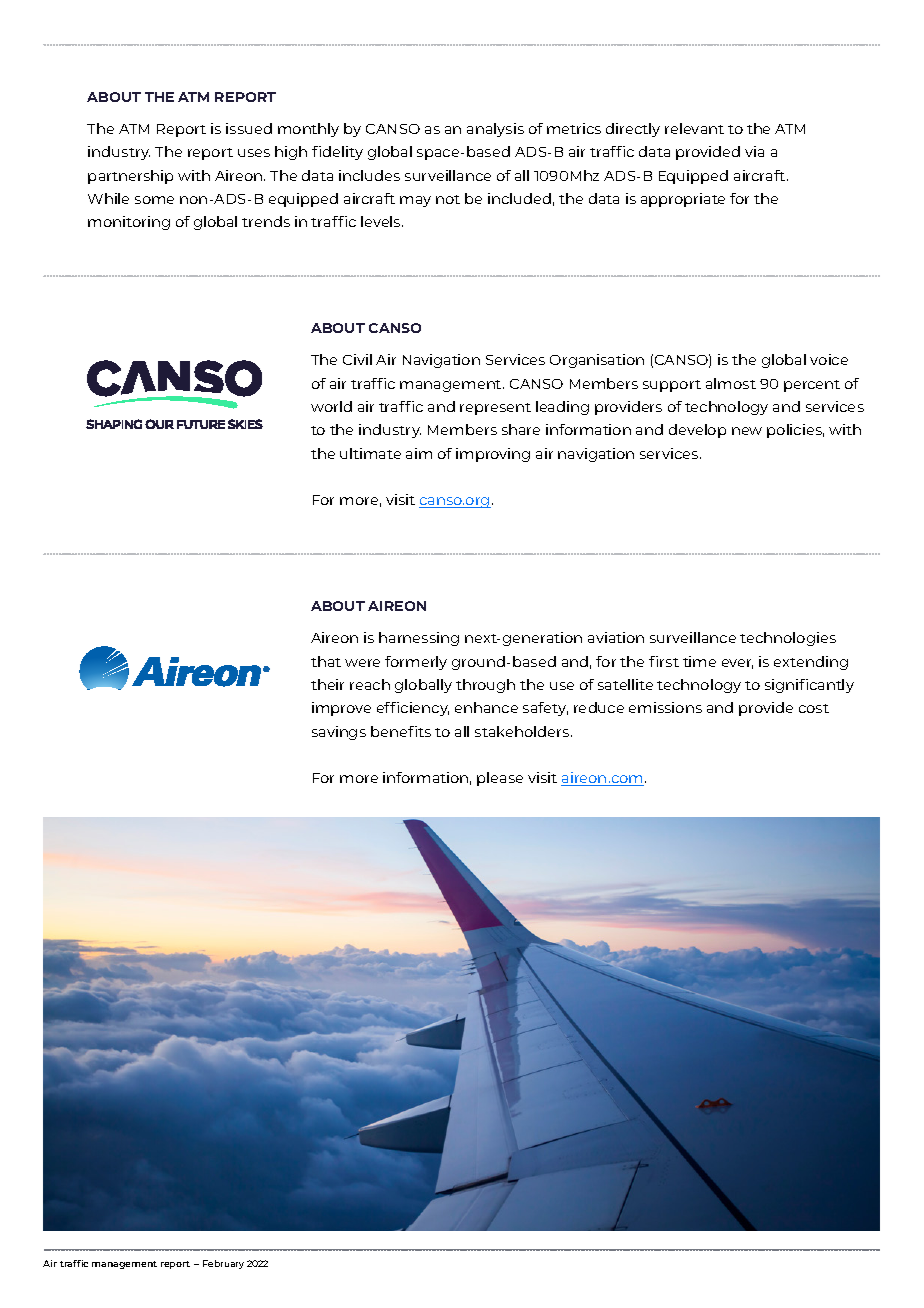 Image resolution: width=924 pixels, height=1308 pixels. I want to click on cost, so click(814, 708).
